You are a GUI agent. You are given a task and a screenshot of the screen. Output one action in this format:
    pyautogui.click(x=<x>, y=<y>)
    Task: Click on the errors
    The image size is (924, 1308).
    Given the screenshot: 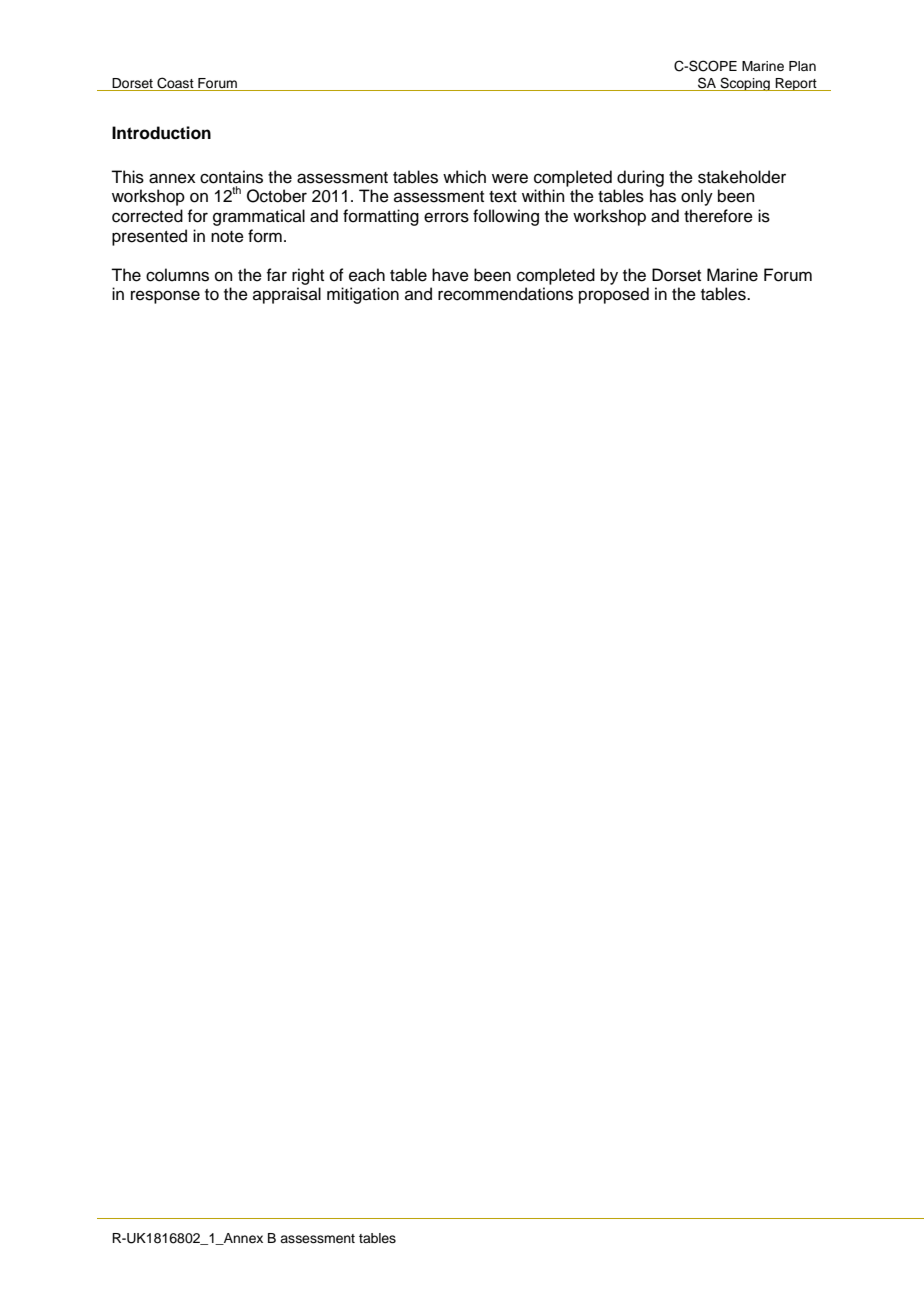 What is the action you would take?
    pyautogui.click(x=446, y=217)
